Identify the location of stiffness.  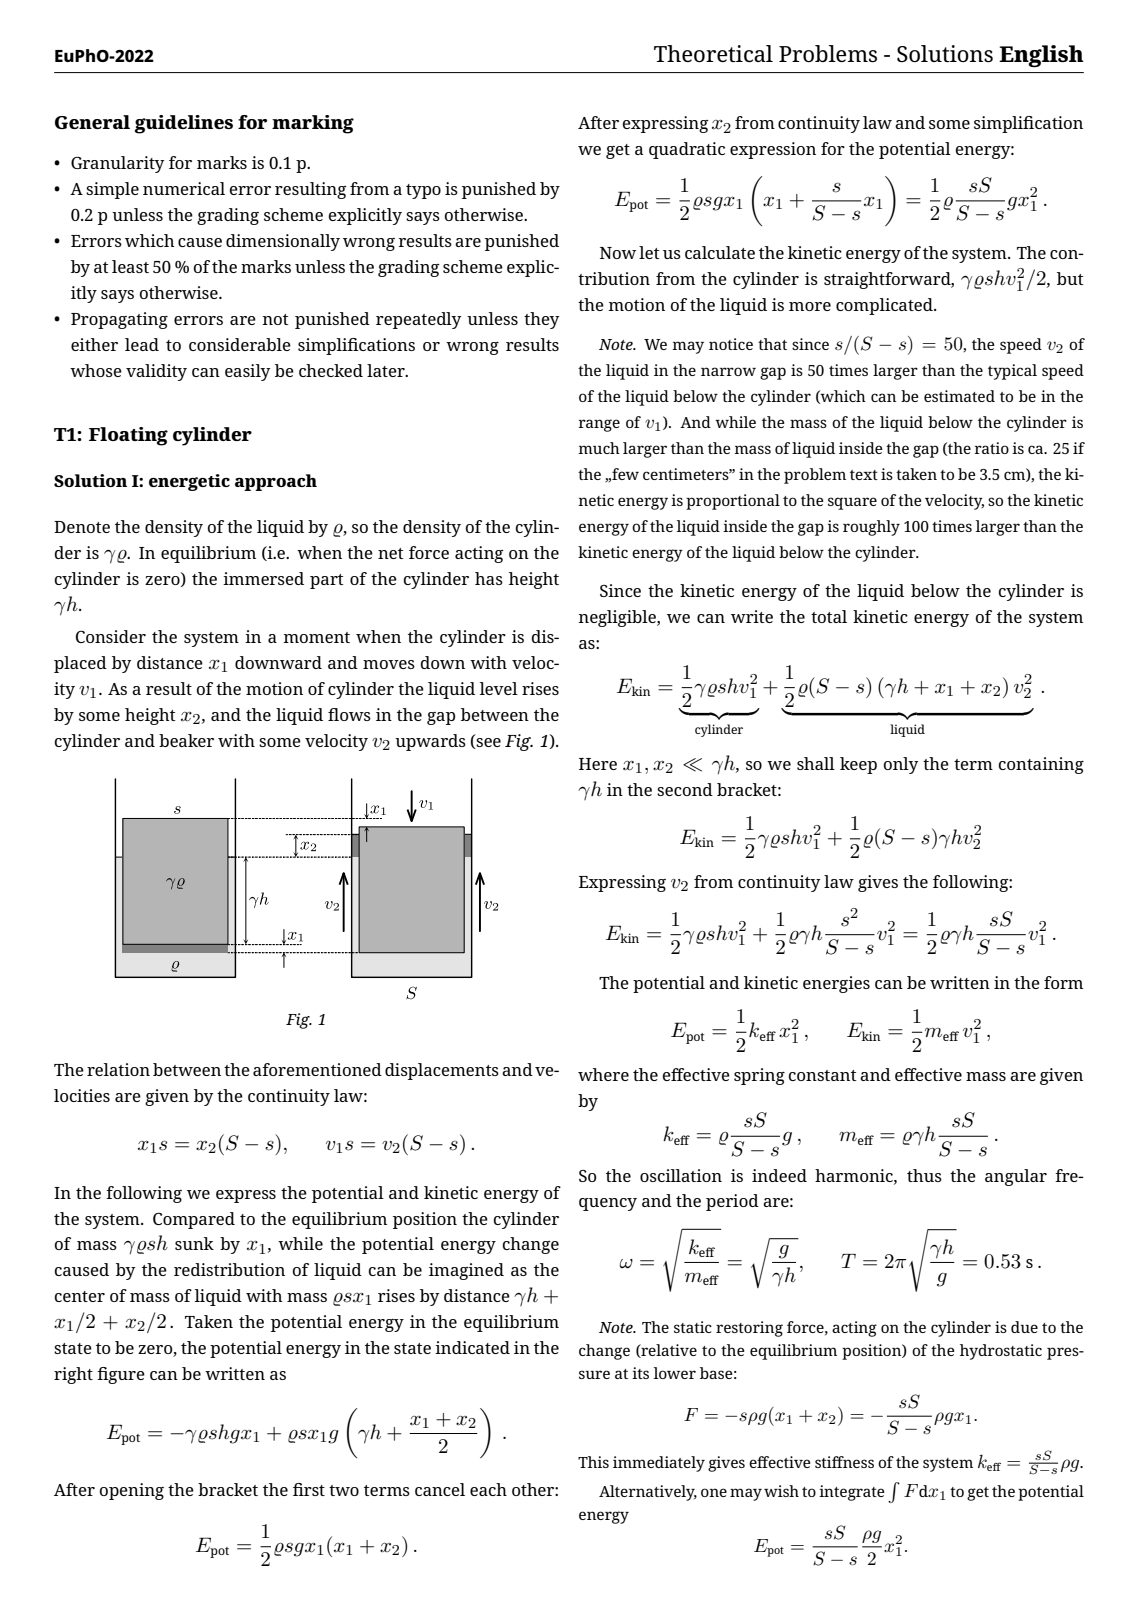
(844, 1462).
